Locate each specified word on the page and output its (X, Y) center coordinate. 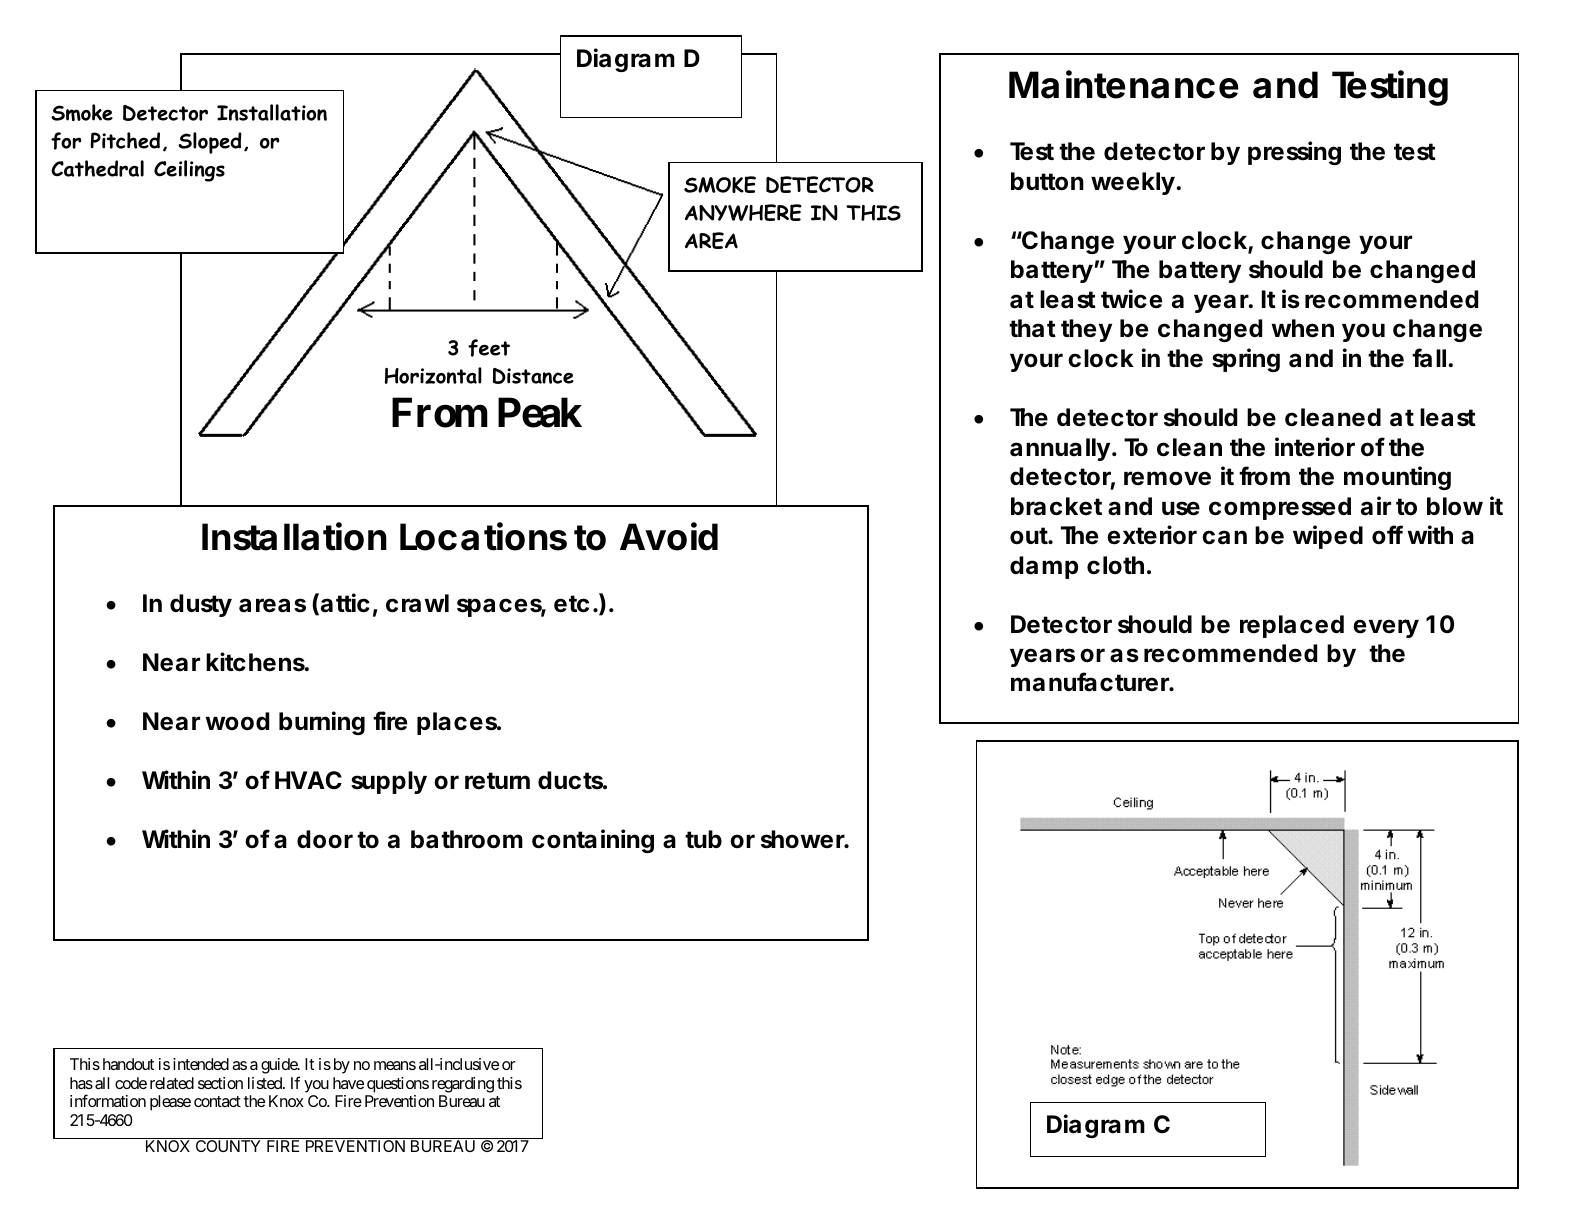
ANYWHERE (743, 212)
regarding (463, 1085)
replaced (1292, 626)
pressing (1294, 153)
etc (571, 604)
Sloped (210, 143)
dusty (201, 605)
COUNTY (228, 1146)
